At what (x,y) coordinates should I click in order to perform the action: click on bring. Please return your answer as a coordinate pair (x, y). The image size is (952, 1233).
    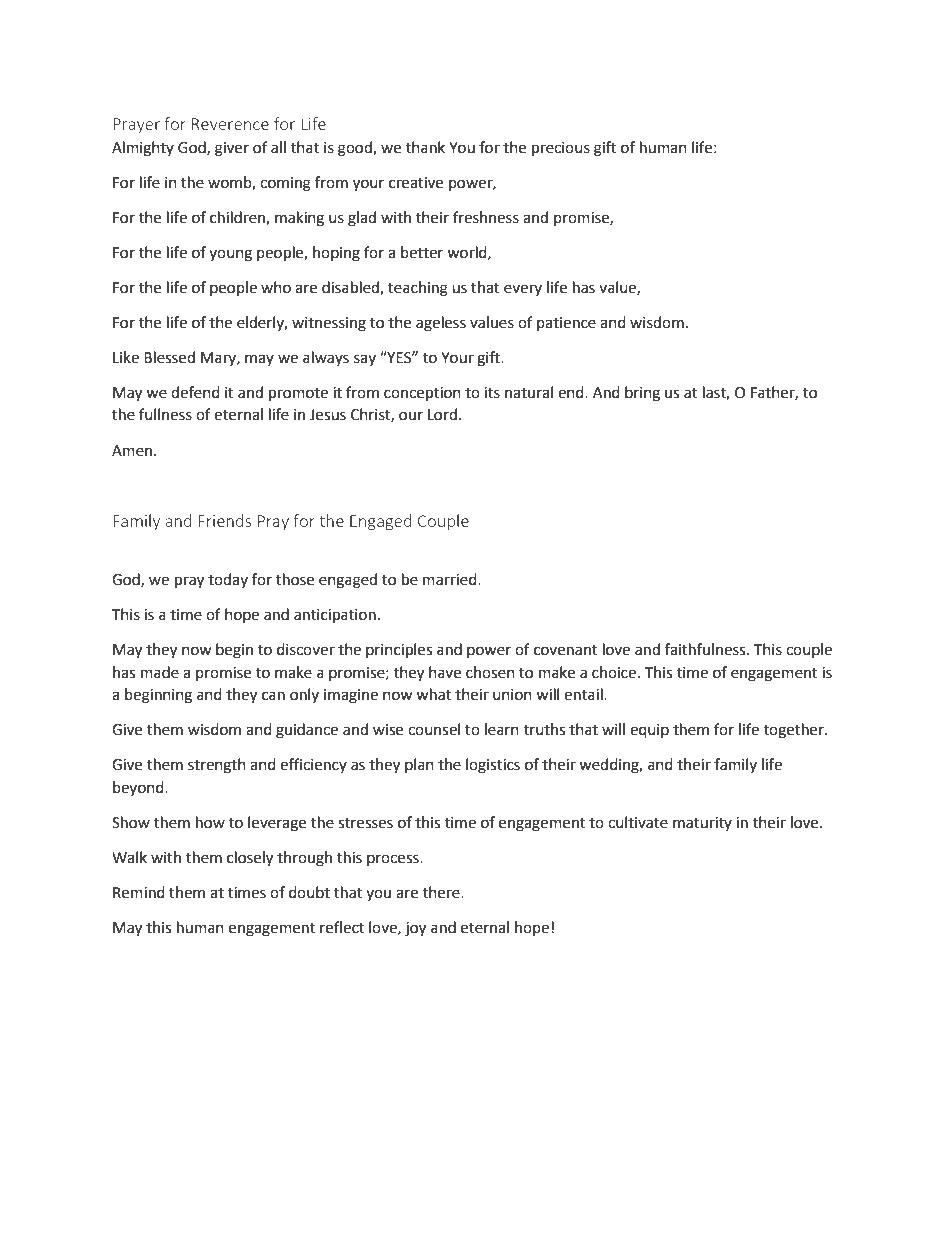
    Looking at the image, I should click on (642, 394).
